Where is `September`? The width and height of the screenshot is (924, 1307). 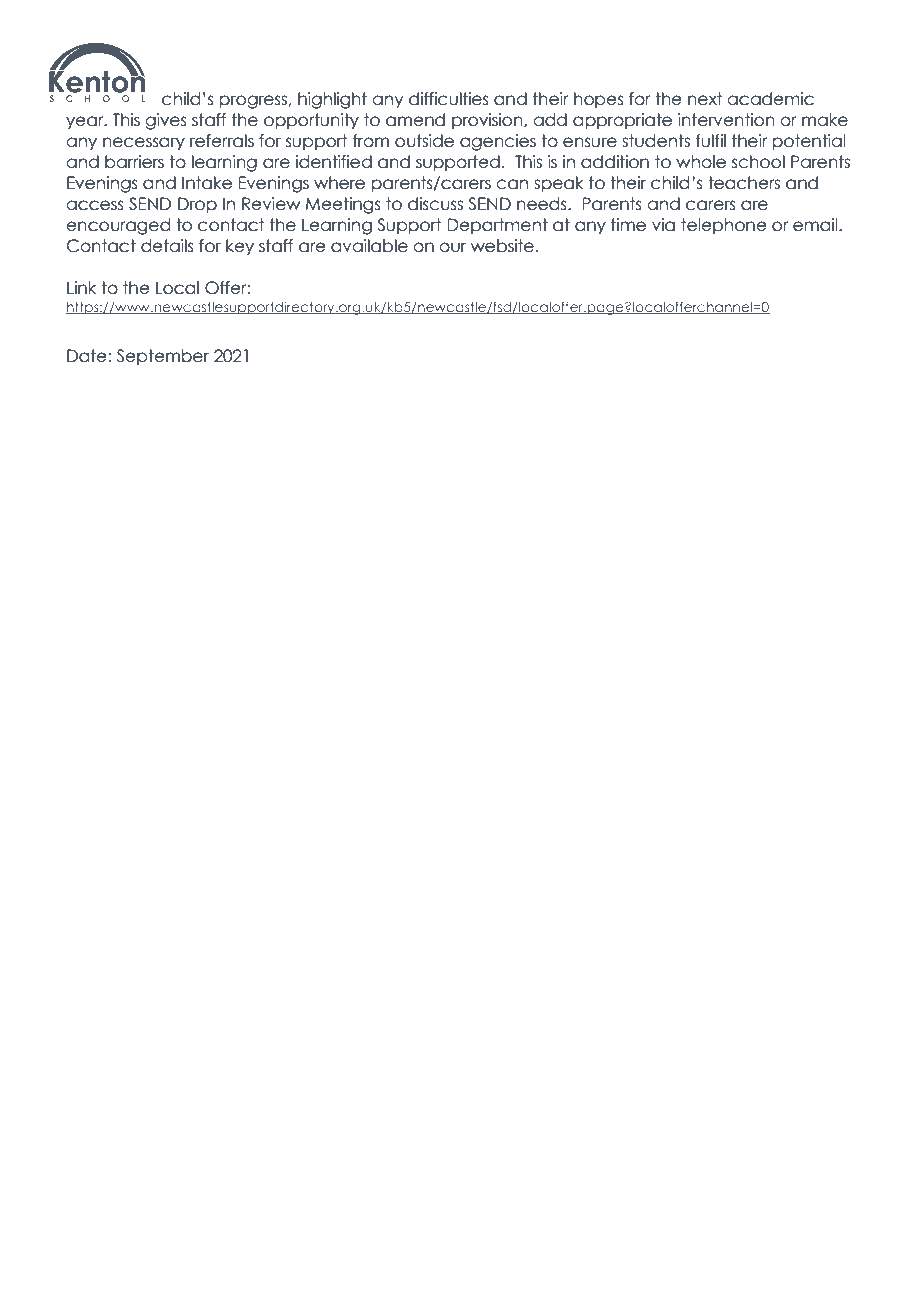
September is located at coordinates (163, 357).
